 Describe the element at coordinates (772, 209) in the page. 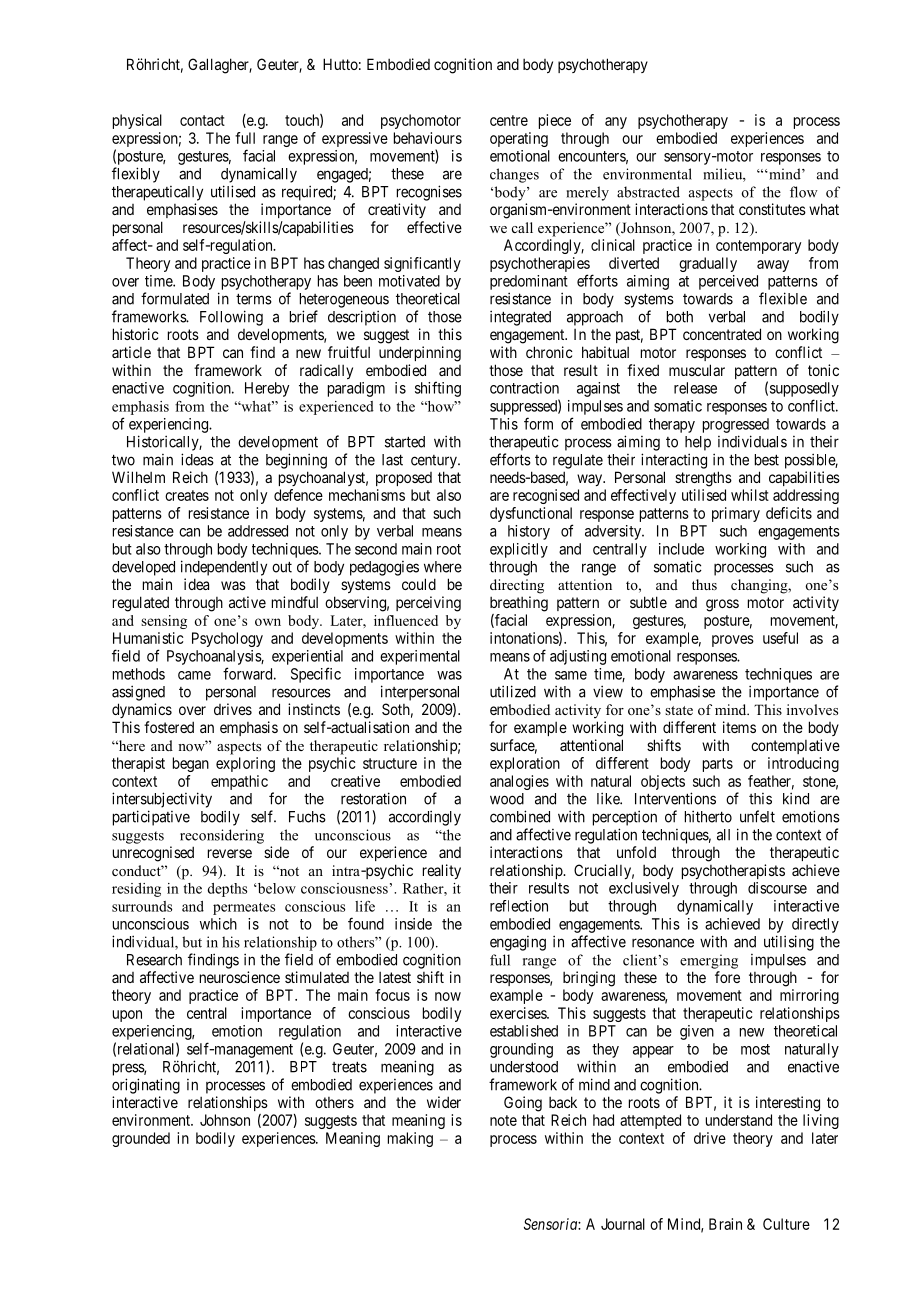

I see `constitutes` at that location.
